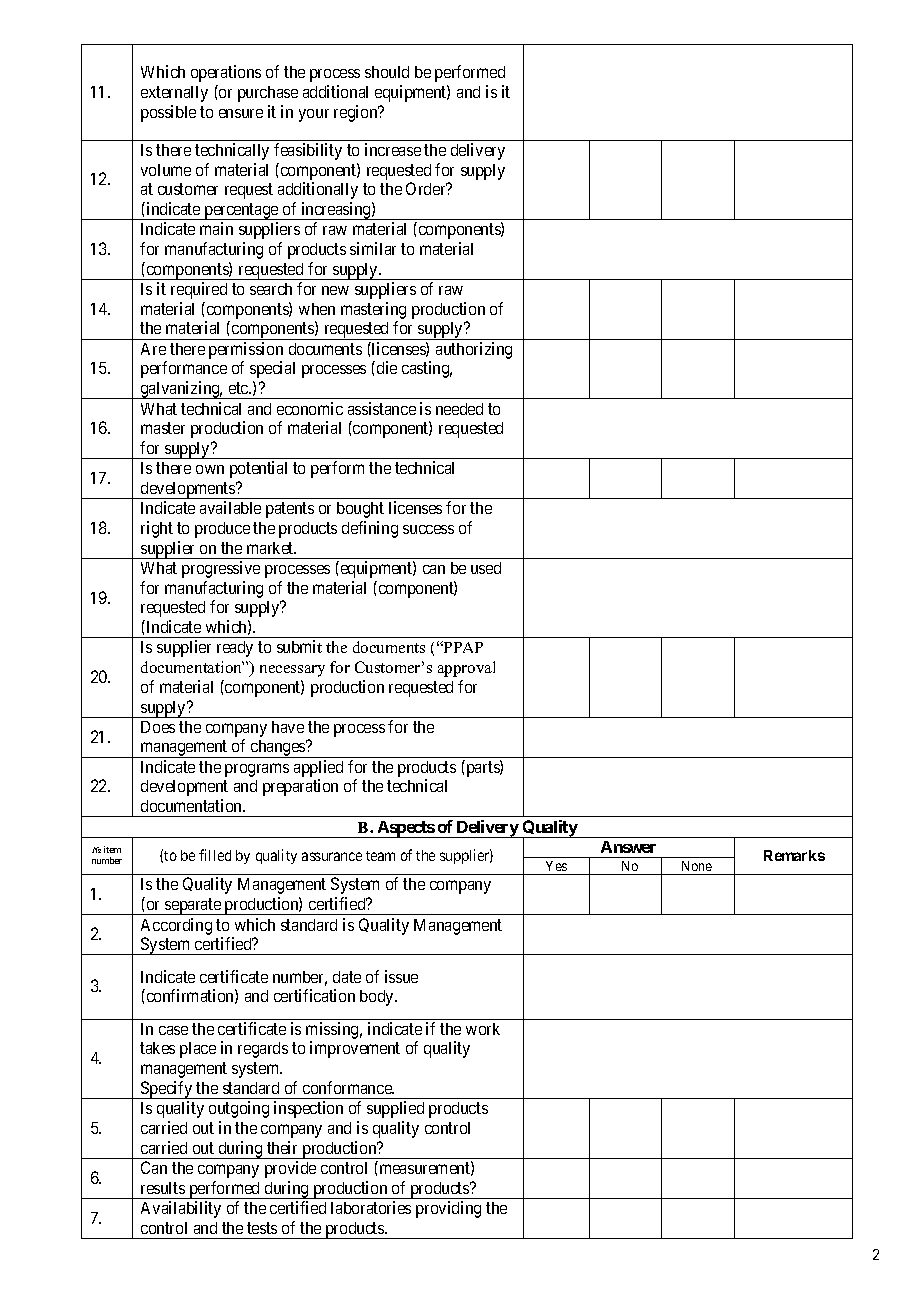 Image resolution: width=924 pixels, height=1308 pixels. What do you see at coordinates (235, 649) in the page?
I see `ready` at bounding box center [235, 649].
